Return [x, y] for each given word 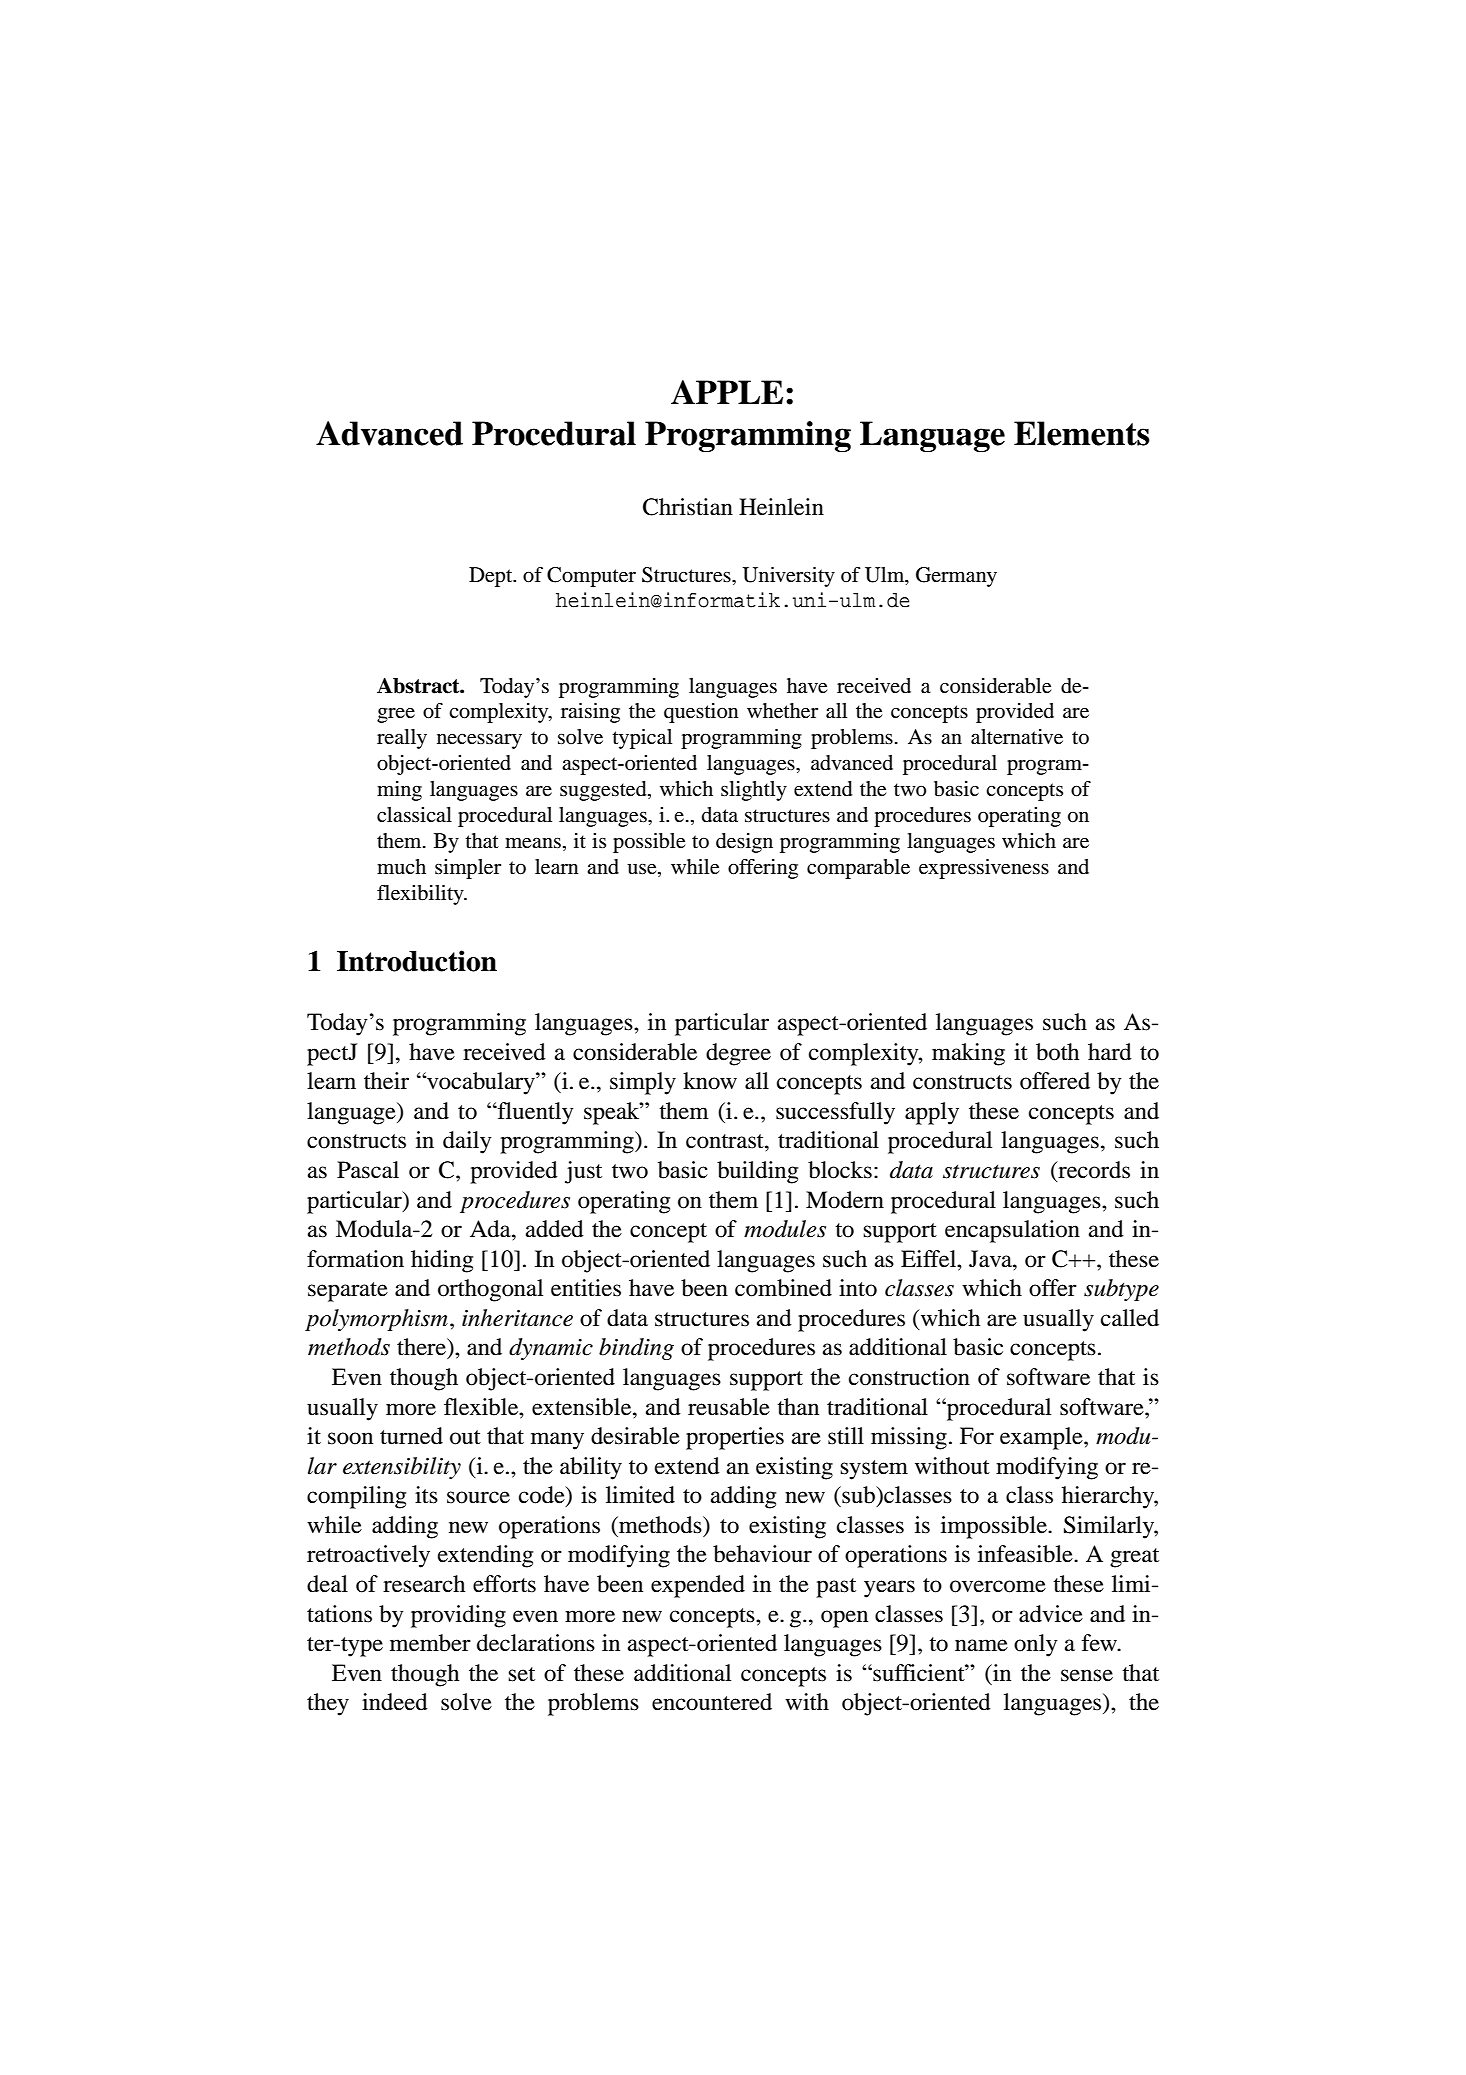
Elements [1082, 433]
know [710, 1081]
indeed [395, 1702]
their [386, 1081]
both [1057, 1052]
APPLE [727, 392]
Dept [492, 577]
